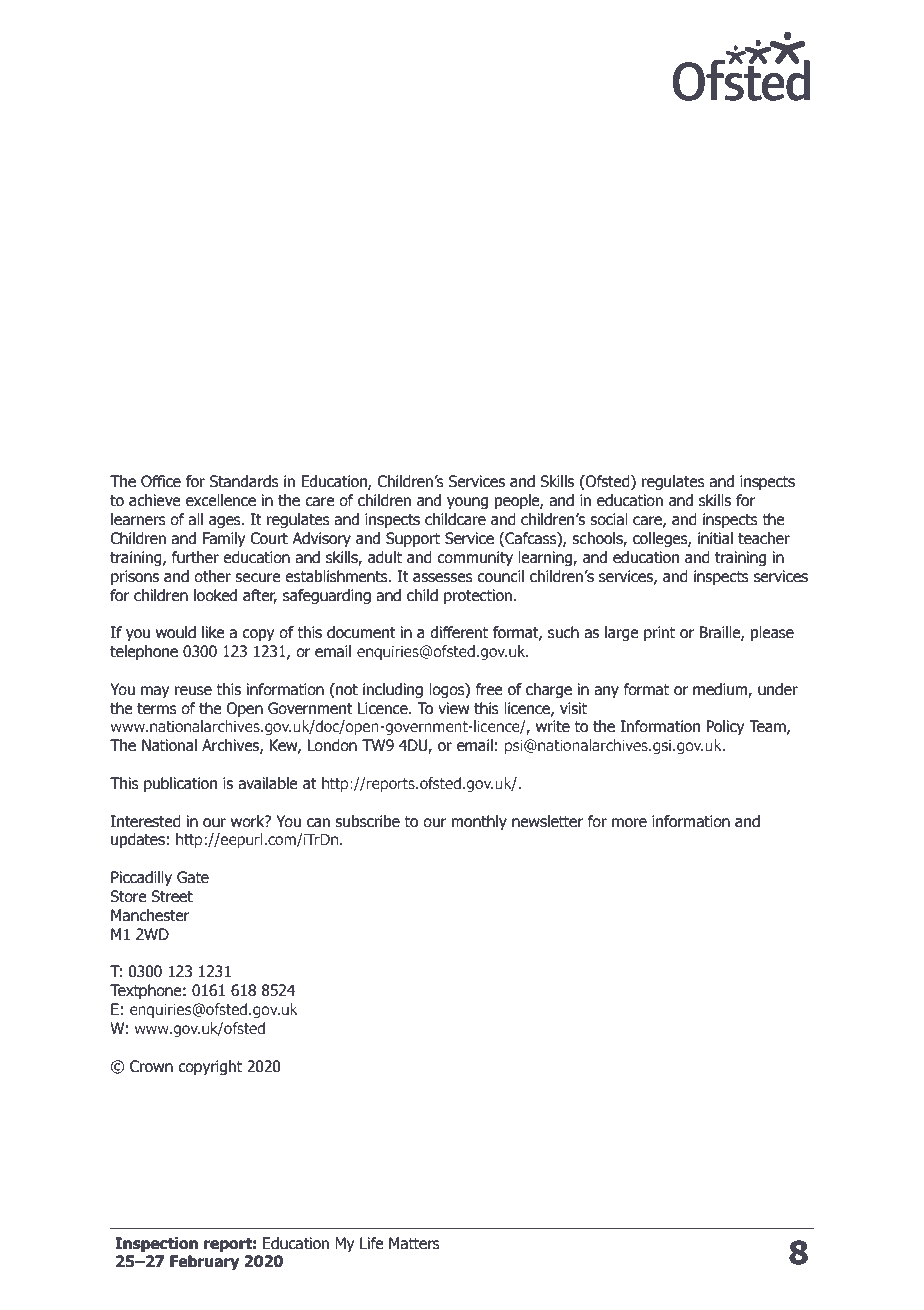 The height and width of the image is (1310, 924). What do you see at coordinates (414, 1243) in the image?
I see `Matters` at bounding box center [414, 1243].
